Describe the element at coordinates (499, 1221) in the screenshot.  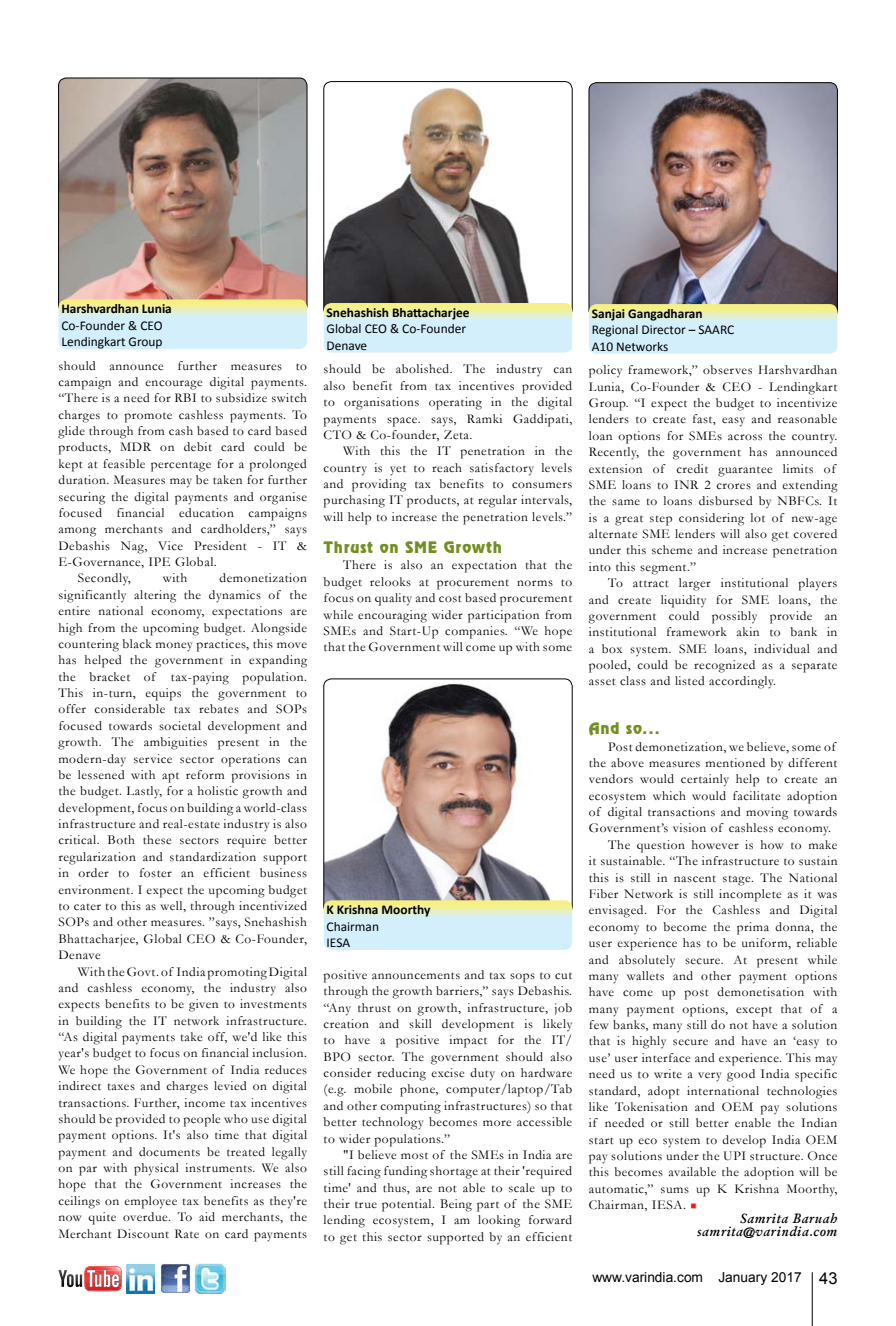
I see `looking` at that location.
